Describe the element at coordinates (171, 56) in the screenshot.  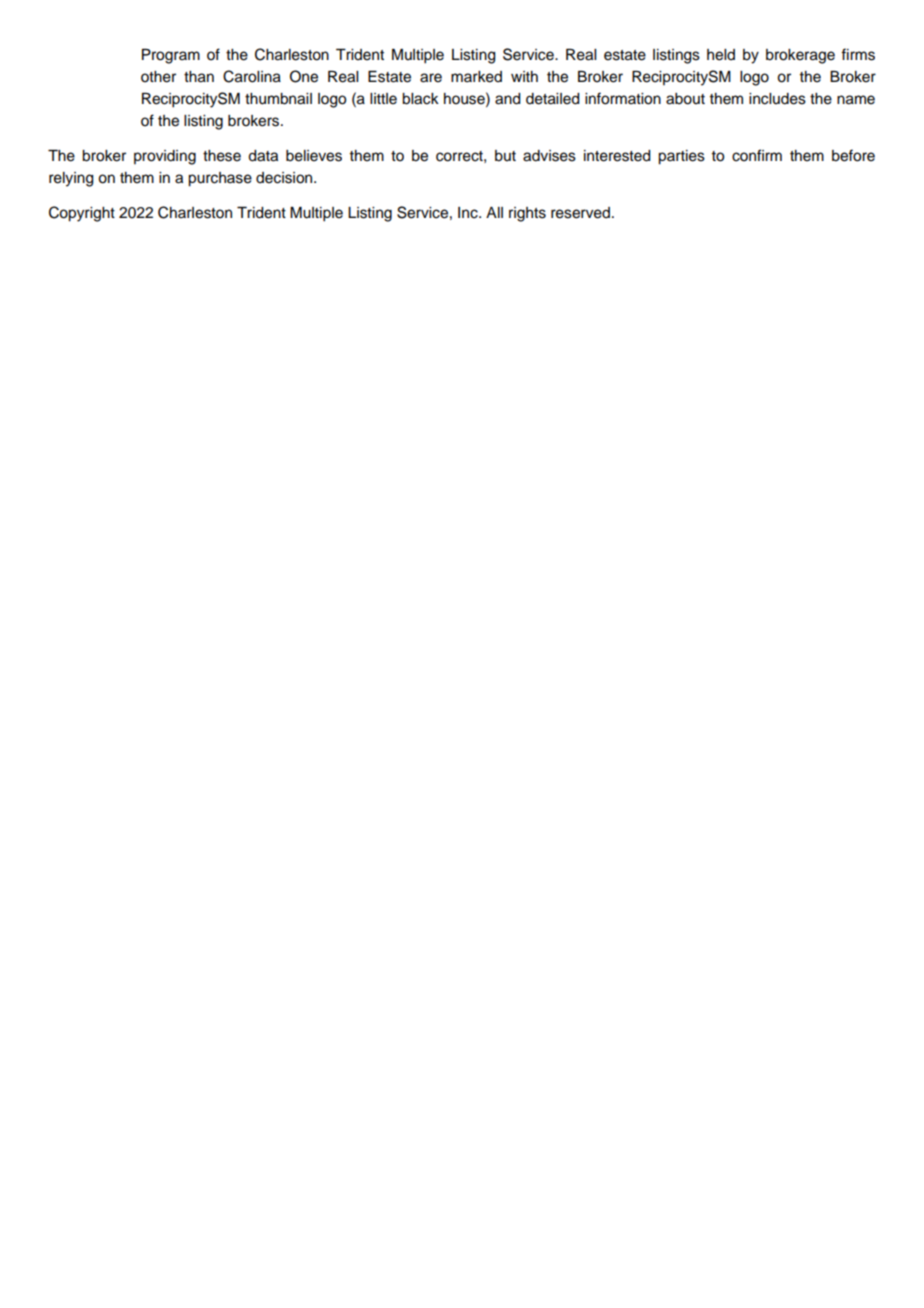
I see `Program` at that location.
